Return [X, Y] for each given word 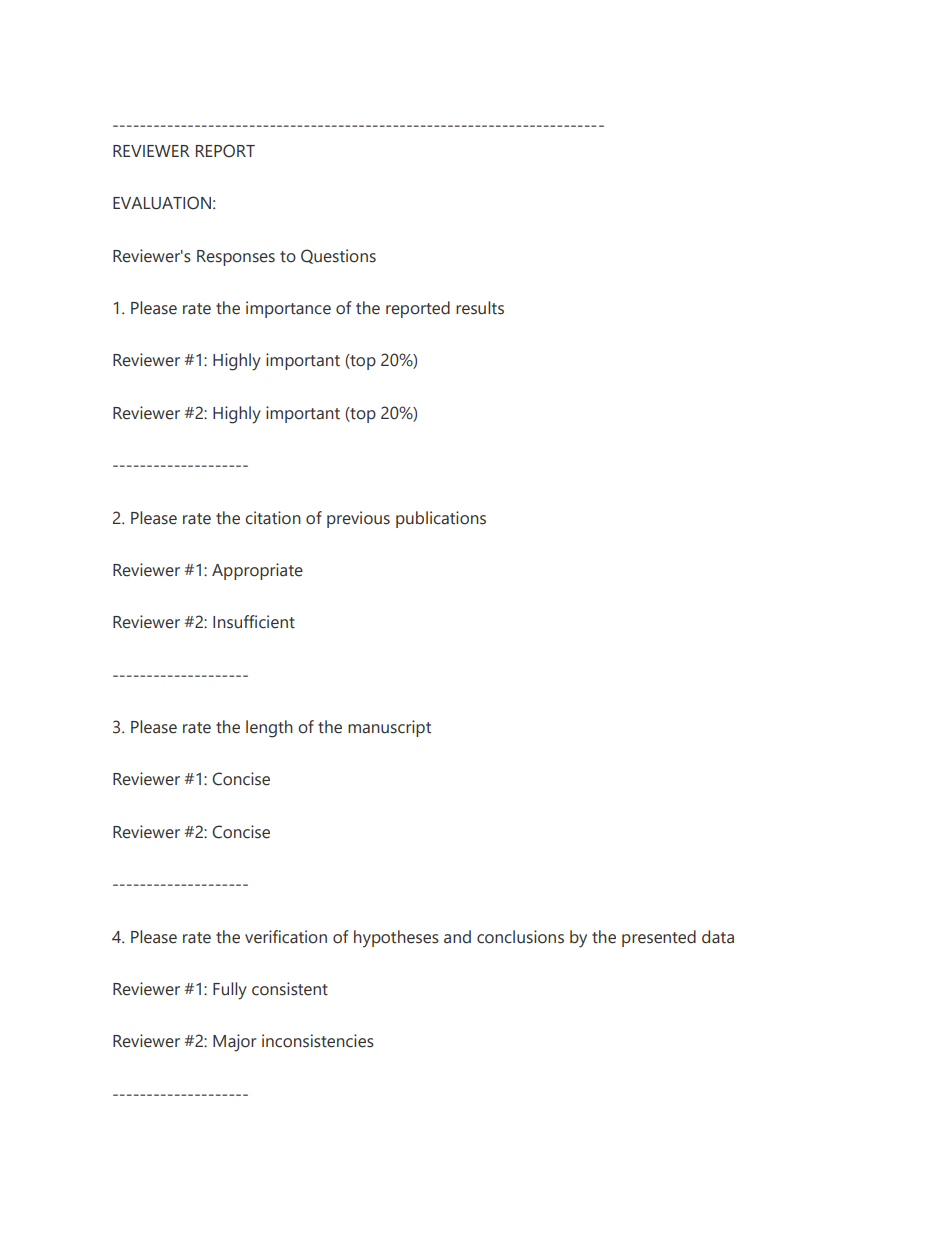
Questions [338, 256]
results [480, 308]
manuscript [389, 728]
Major [234, 1043]
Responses [236, 258]
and [457, 937]
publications [441, 519]
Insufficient [254, 622]
